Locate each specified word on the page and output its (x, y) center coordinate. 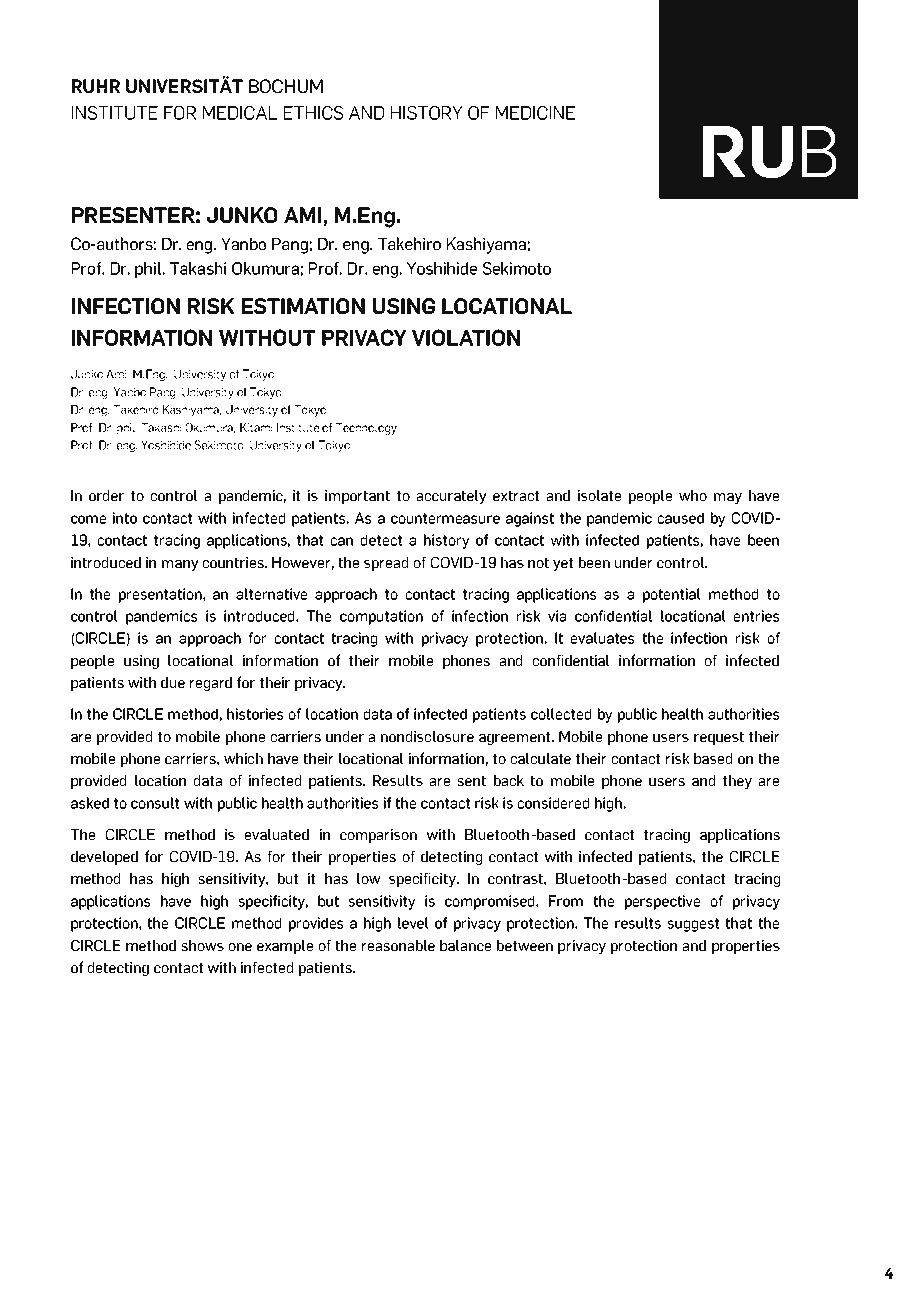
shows (203, 945)
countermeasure (445, 518)
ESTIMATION (303, 306)
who (693, 495)
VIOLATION (466, 337)
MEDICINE (535, 113)
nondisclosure (427, 736)
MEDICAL (240, 113)
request (719, 738)
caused (681, 518)
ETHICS (313, 113)
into (125, 518)
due (173, 682)
